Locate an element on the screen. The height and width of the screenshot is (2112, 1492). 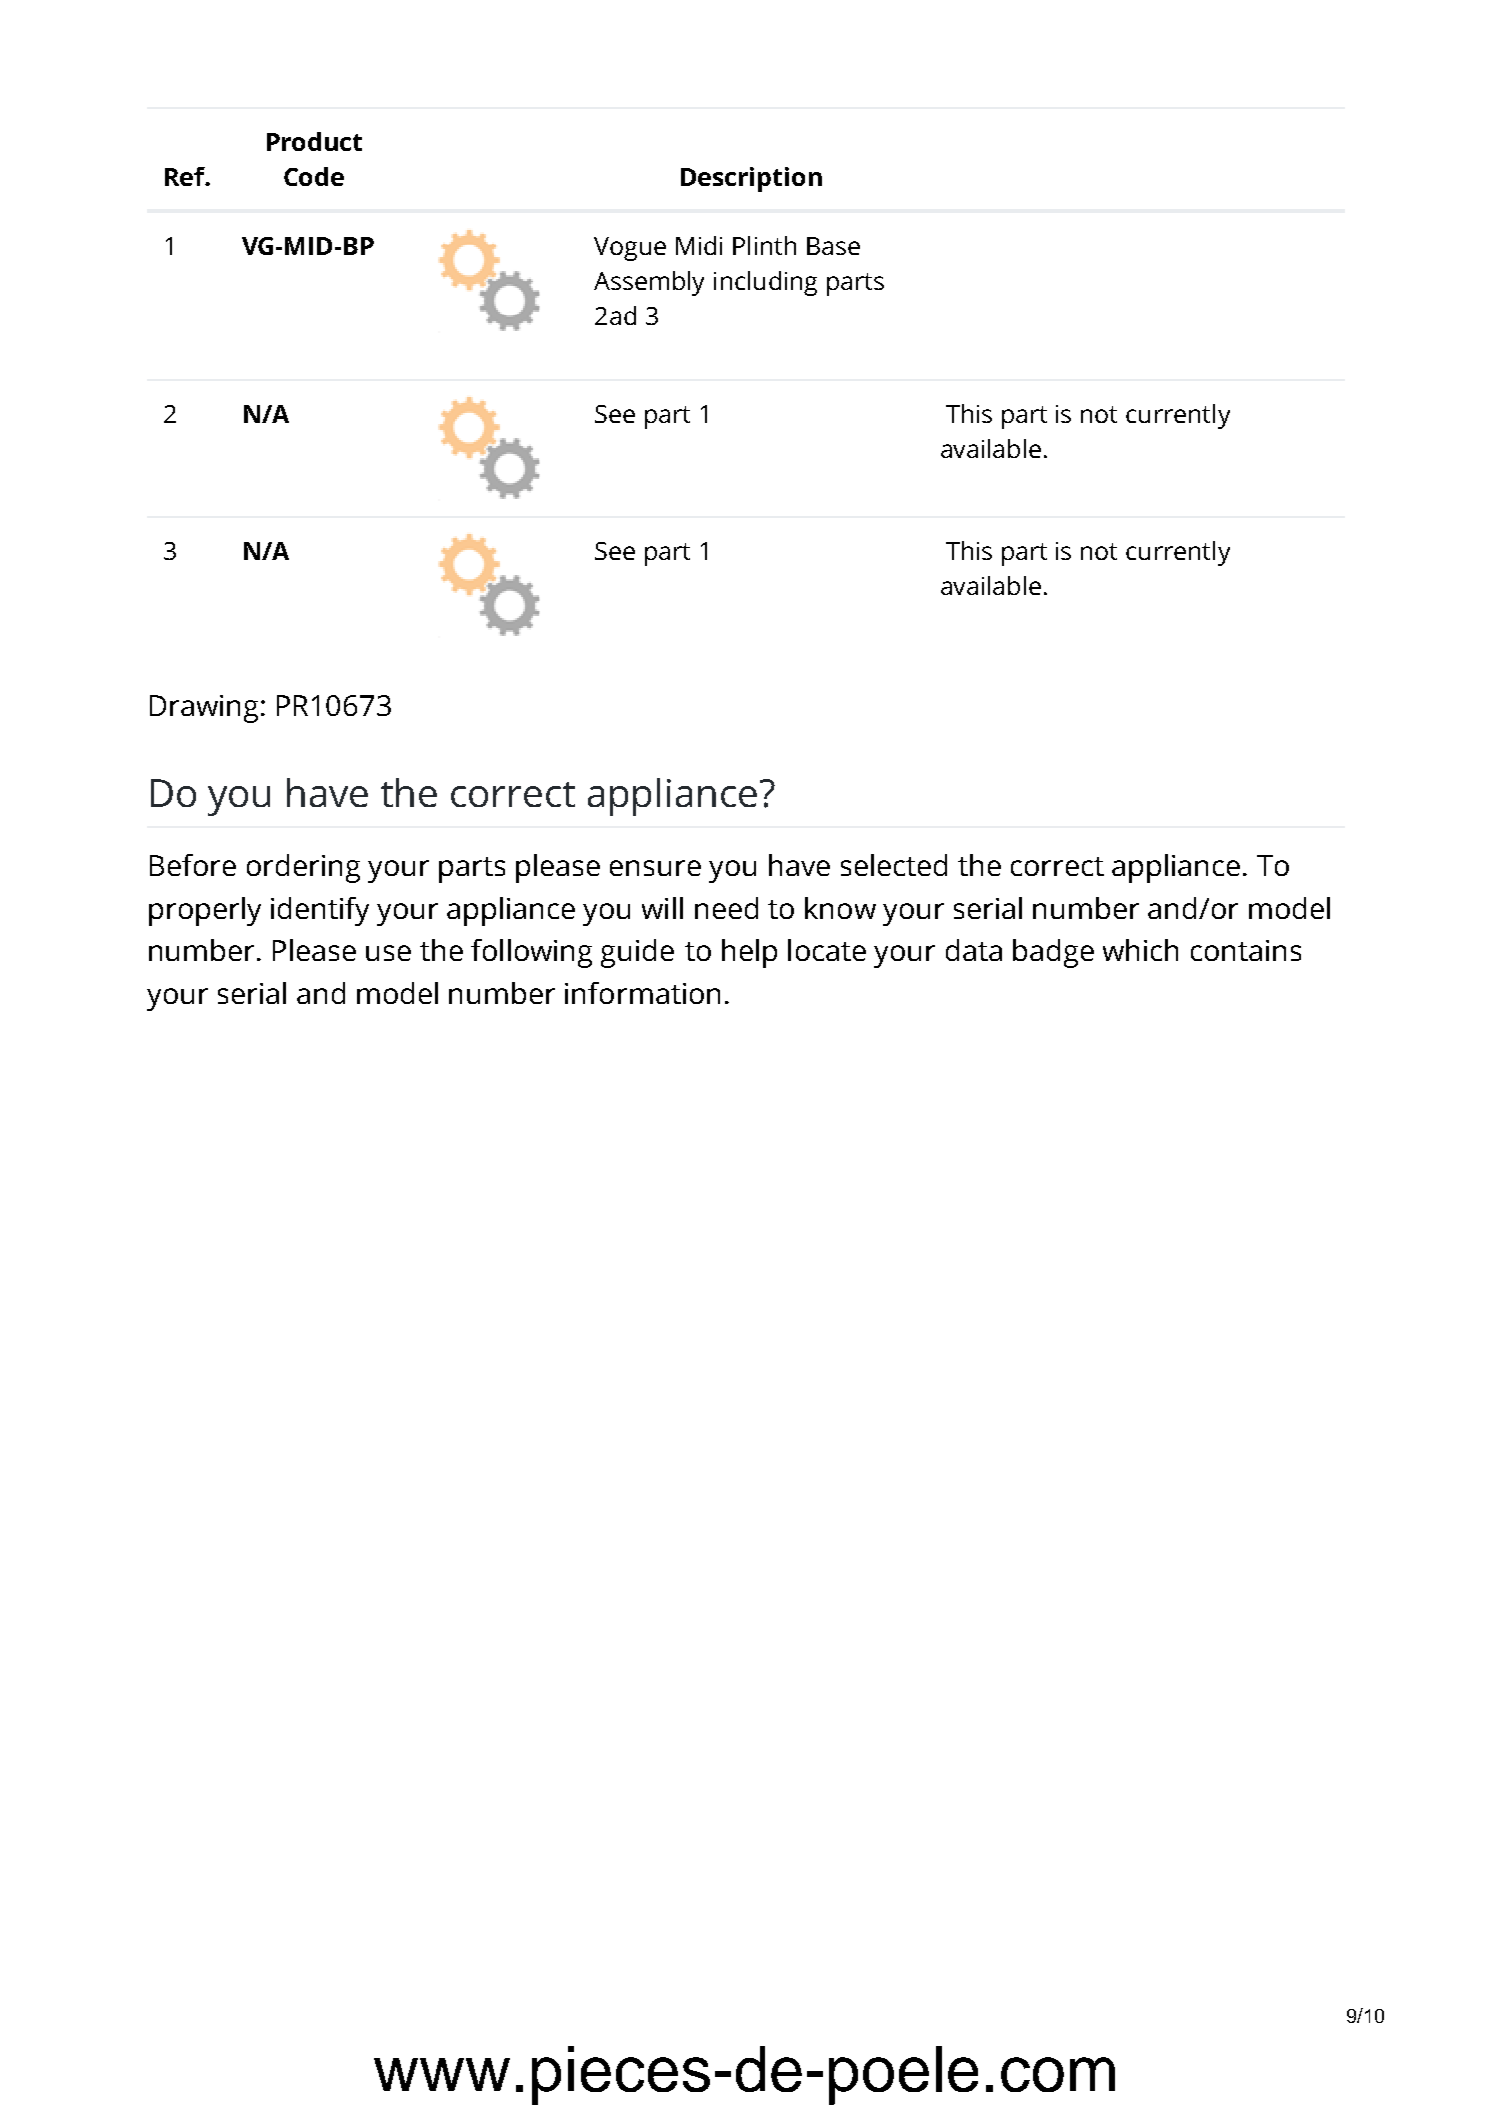
help is located at coordinates (749, 953).
